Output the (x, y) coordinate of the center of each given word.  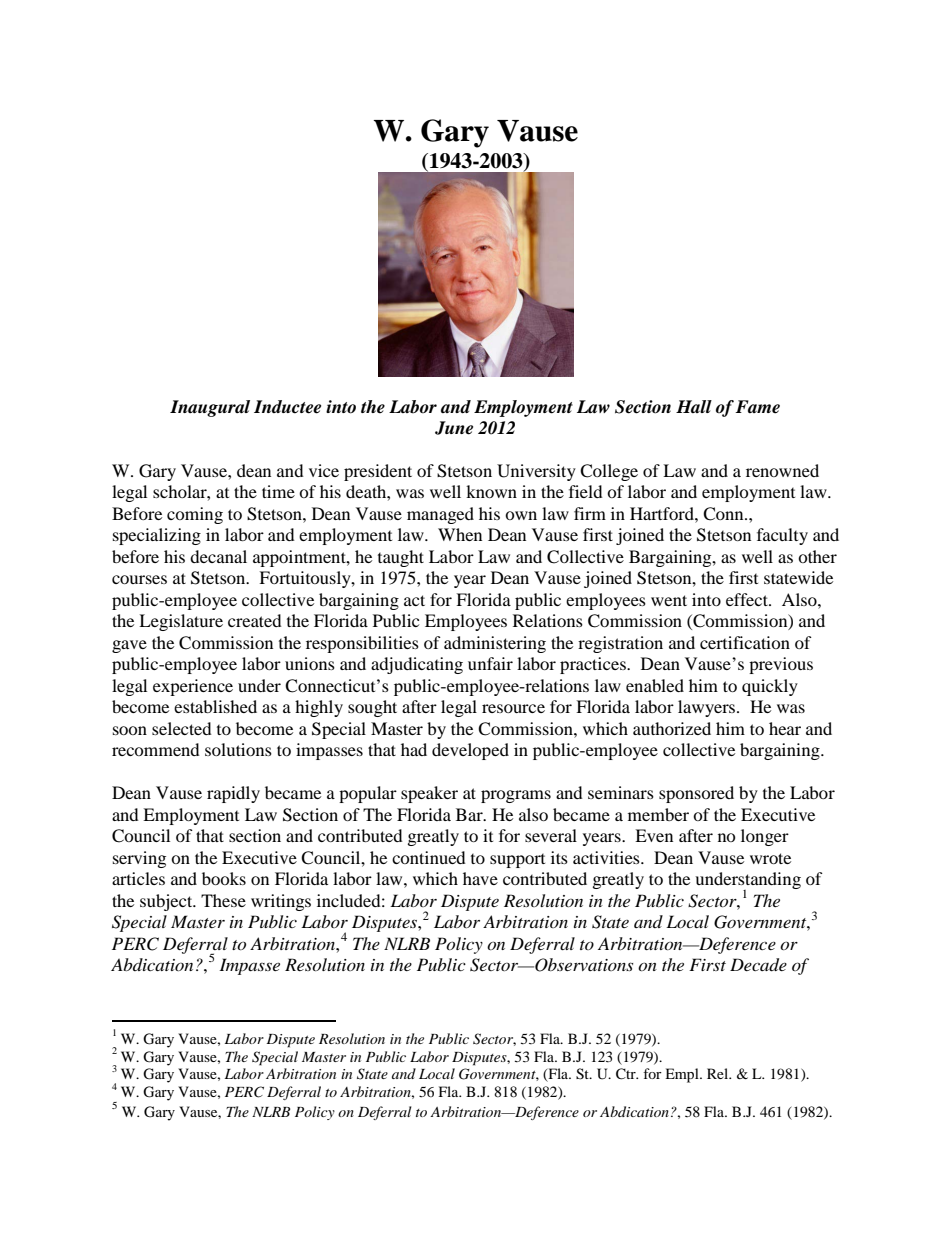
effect (748, 599)
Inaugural (210, 408)
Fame (757, 407)
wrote (770, 858)
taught (401, 558)
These (223, 900)
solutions (238, 749)
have (480, 878)
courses (139, 579)
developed (470, 751)
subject (167, 902)
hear (785, 728)
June (454, 428)
